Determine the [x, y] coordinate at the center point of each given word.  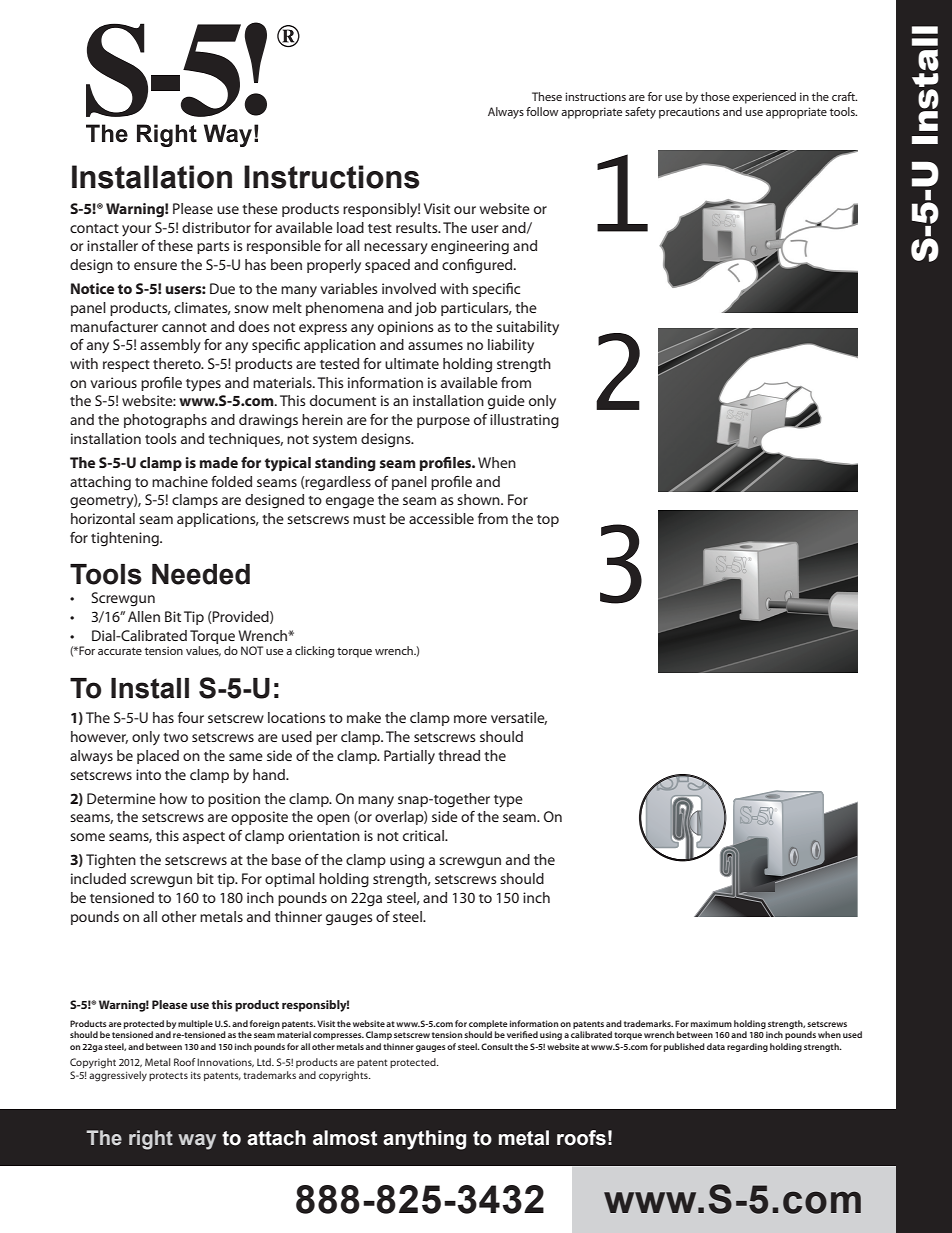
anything [424, 1140]
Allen [144, 616]
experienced [764, 98]
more [470, 719]
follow [542, 111]
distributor [216, 227]
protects [168, 1076]
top [548, 521]
